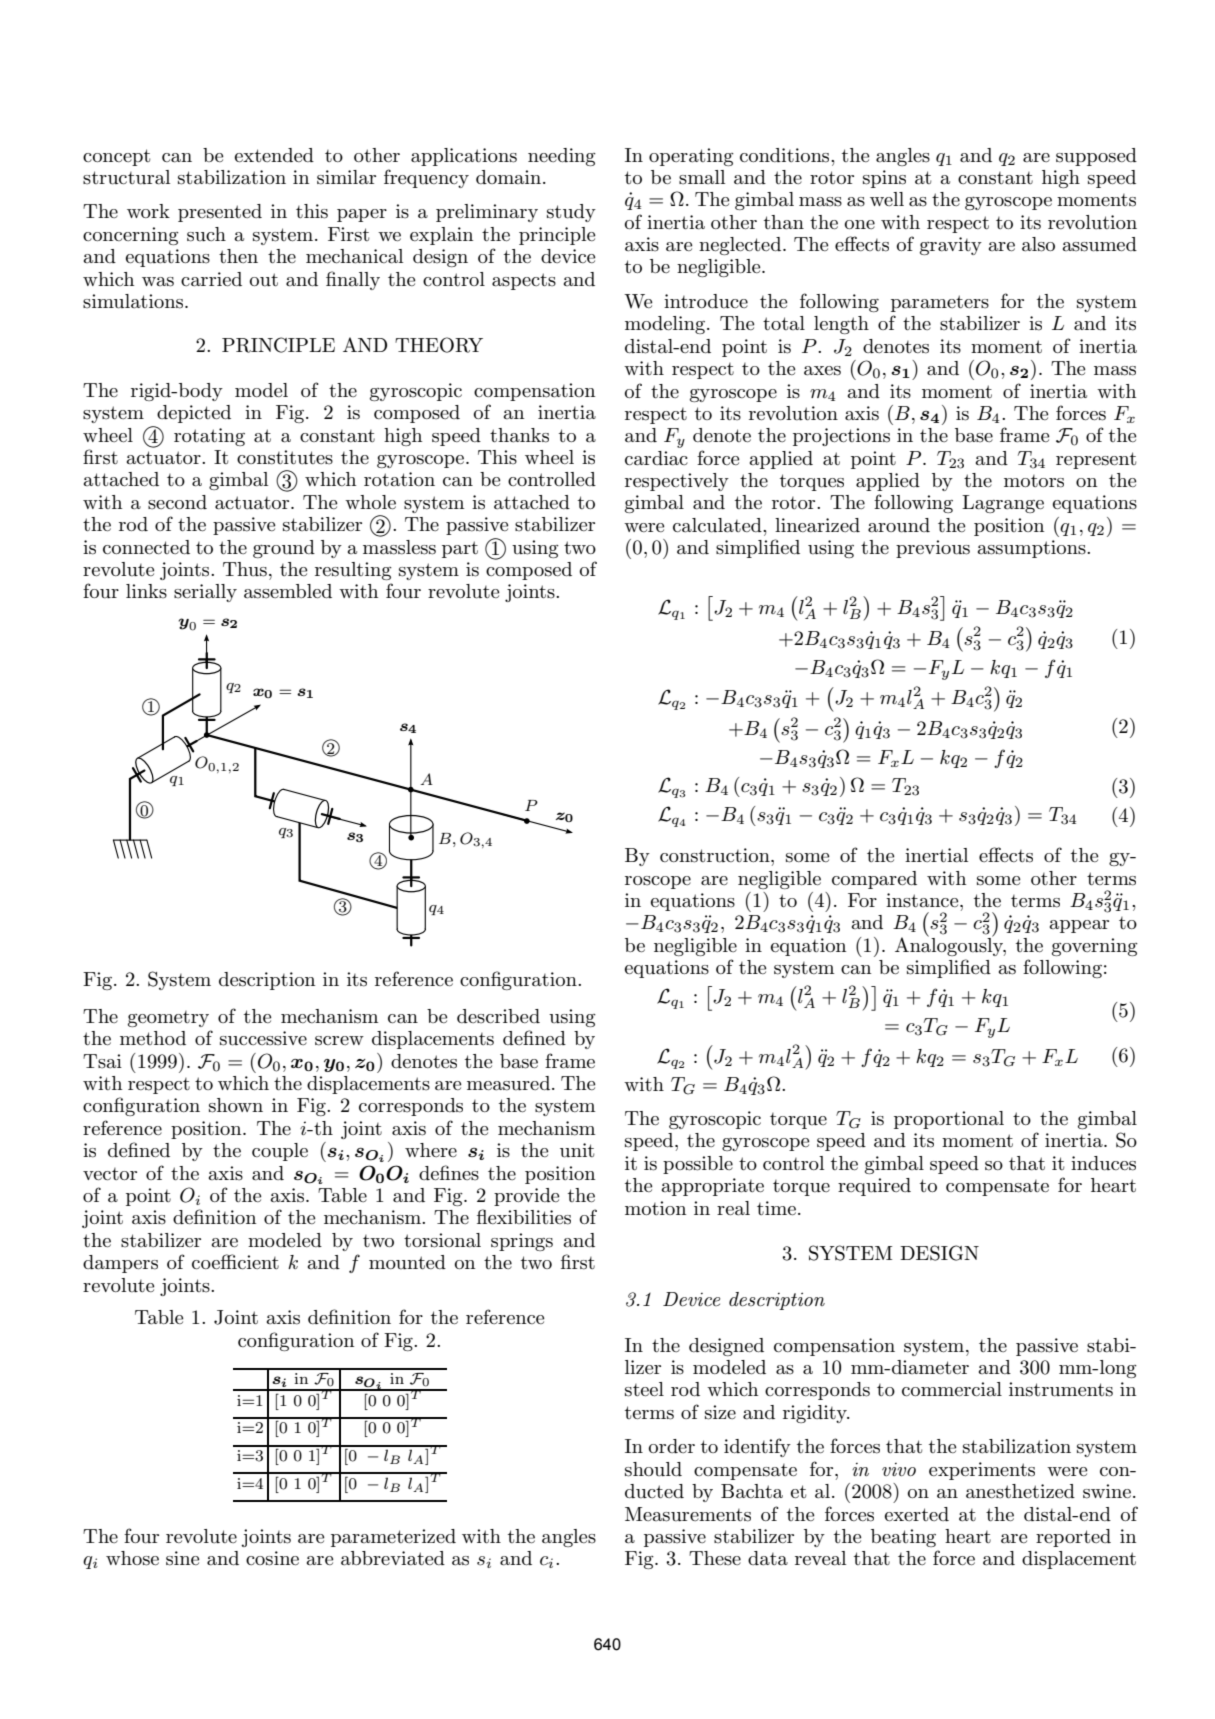  Describe the element at coordinates (923, 900) in the screenshot. I see `instance` at that location.
